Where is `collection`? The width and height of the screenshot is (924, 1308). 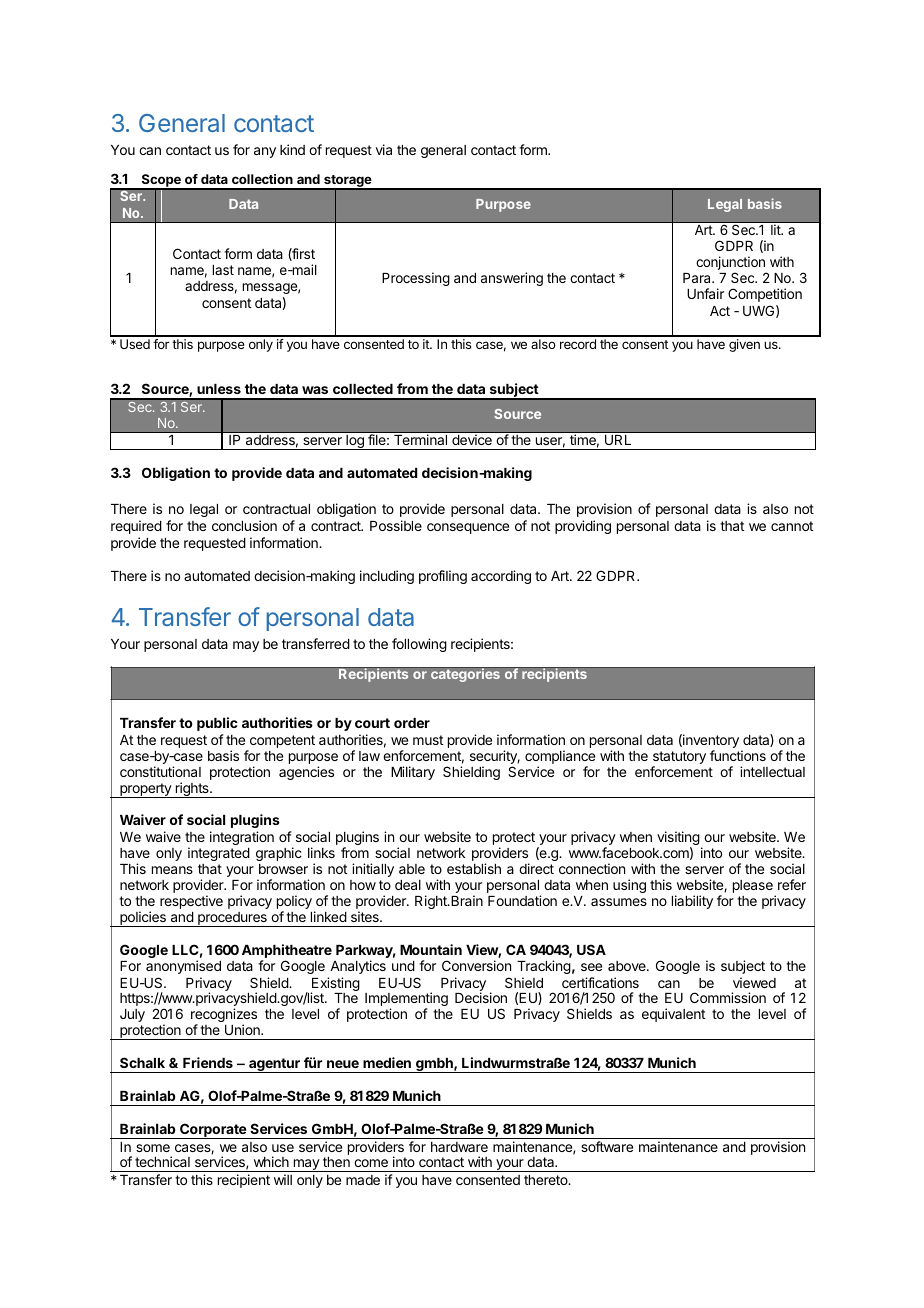
collection is located at coordinates (262, 179).
